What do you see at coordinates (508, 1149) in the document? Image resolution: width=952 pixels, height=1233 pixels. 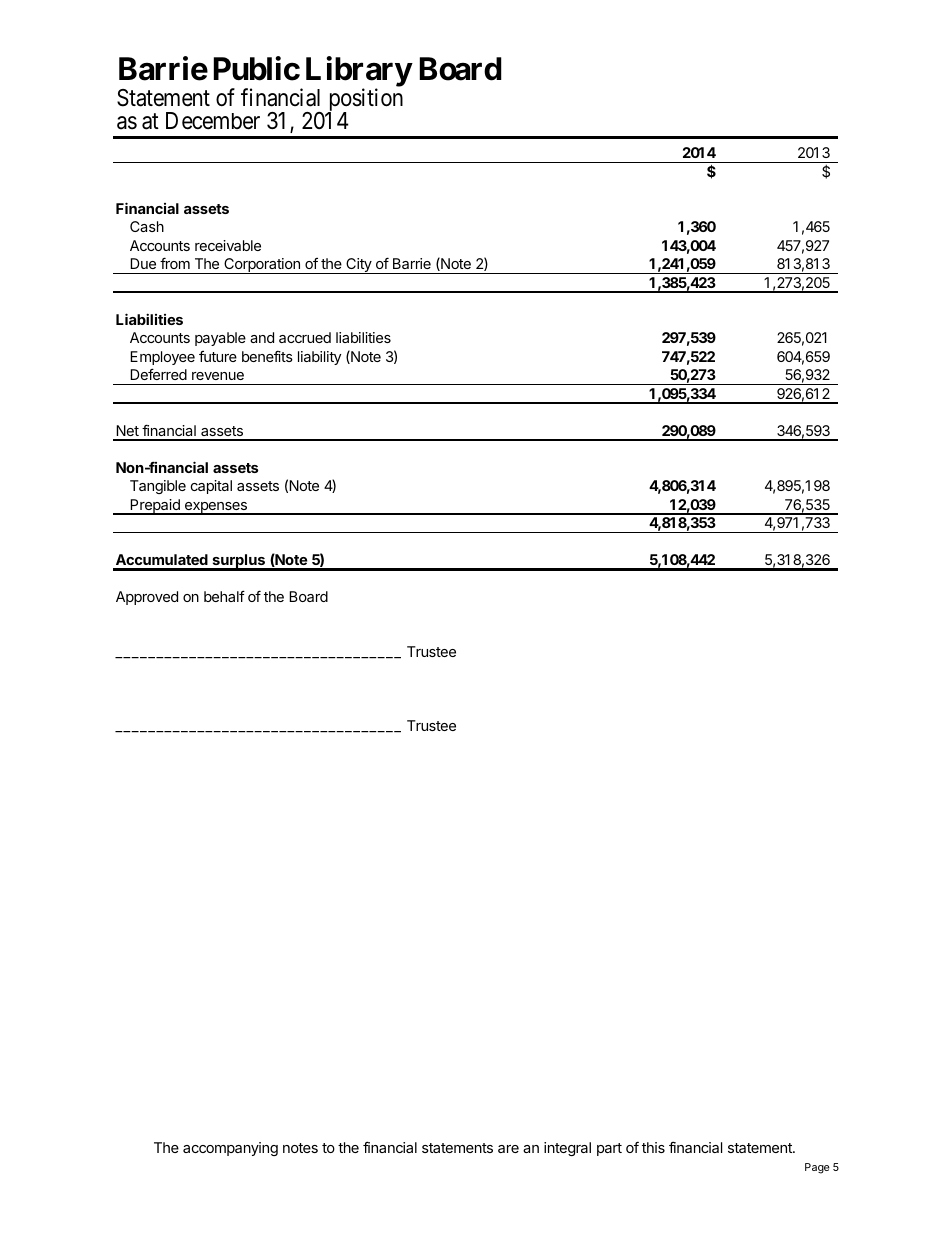 I see `are` at bounding box center [508, 1149].
